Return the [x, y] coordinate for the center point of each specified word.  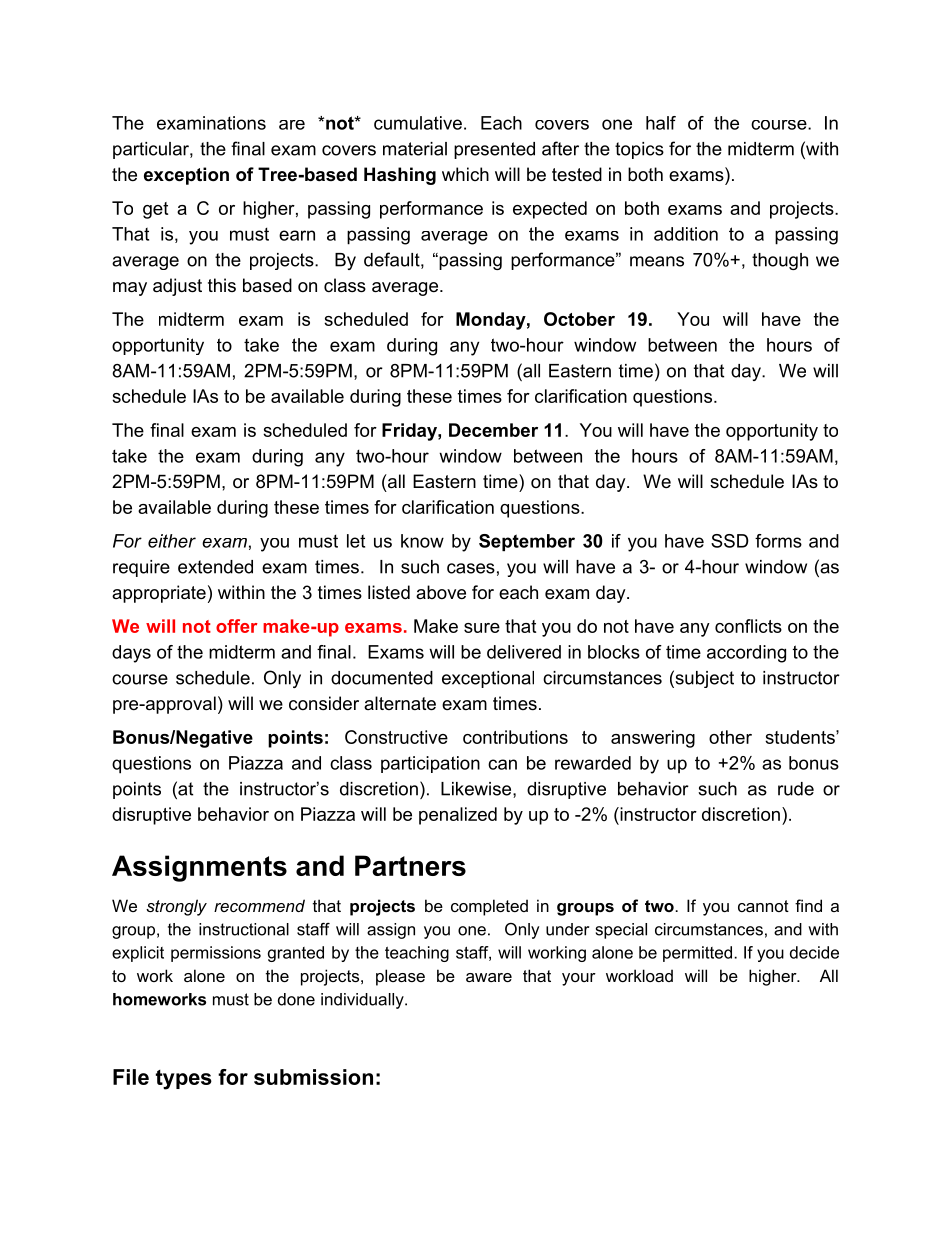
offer [237, 626]
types [184, 1080]
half [661, 123]
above [441, 592]
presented [494, 150]
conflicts [748, 626]
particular [152, 150]
